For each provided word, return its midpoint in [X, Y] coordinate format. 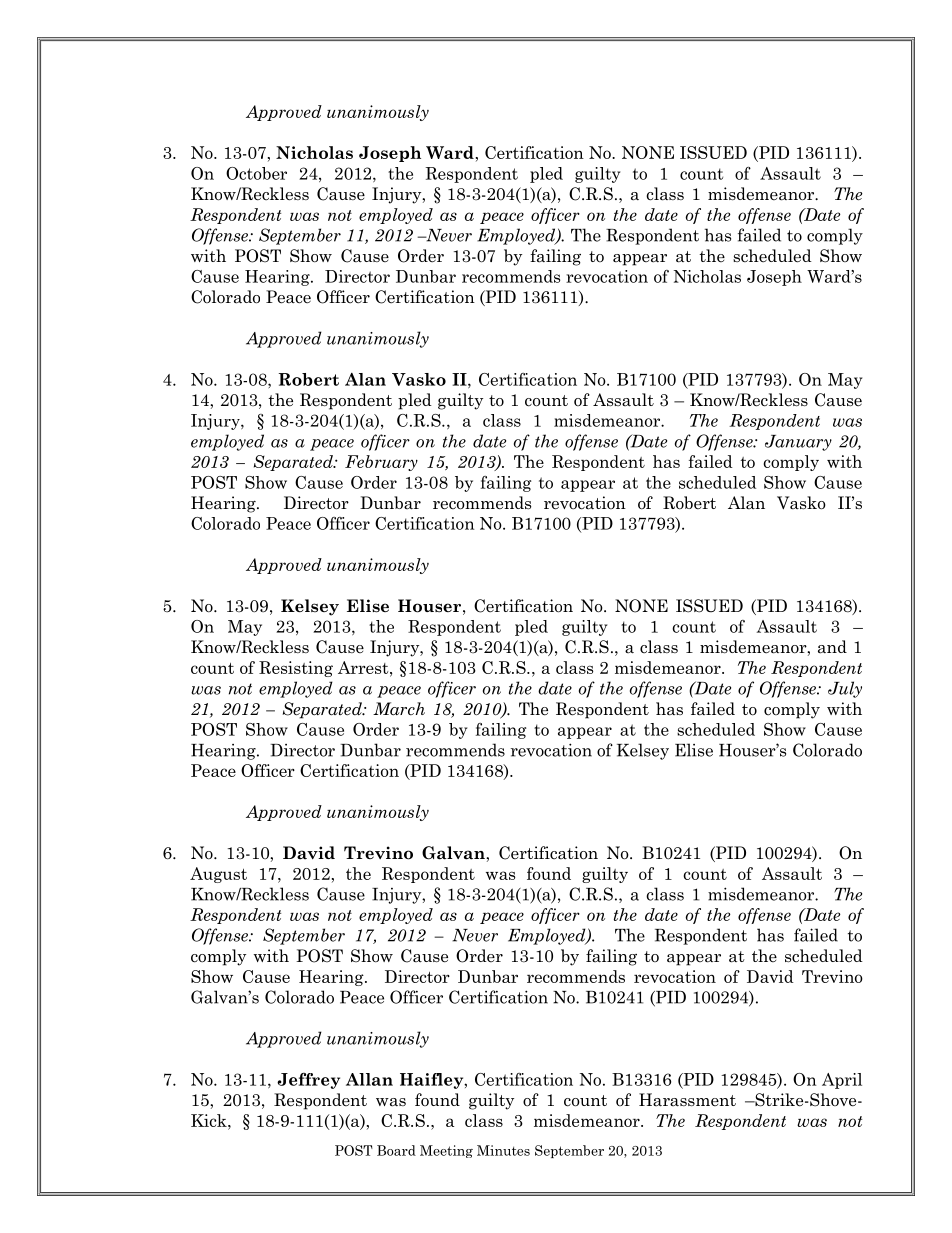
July [845, 689]
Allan [369, 1079]
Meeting [446, 1151]
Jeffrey [308, 1081]
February [381, 463]
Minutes [503, 1150]
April [842, 1081]
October [256, 173]
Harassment [687, 1100]
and [832, 647]
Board [396, 1150]
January [798, 443]
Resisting [296, 669]
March [399, 709]
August [218, 875]
